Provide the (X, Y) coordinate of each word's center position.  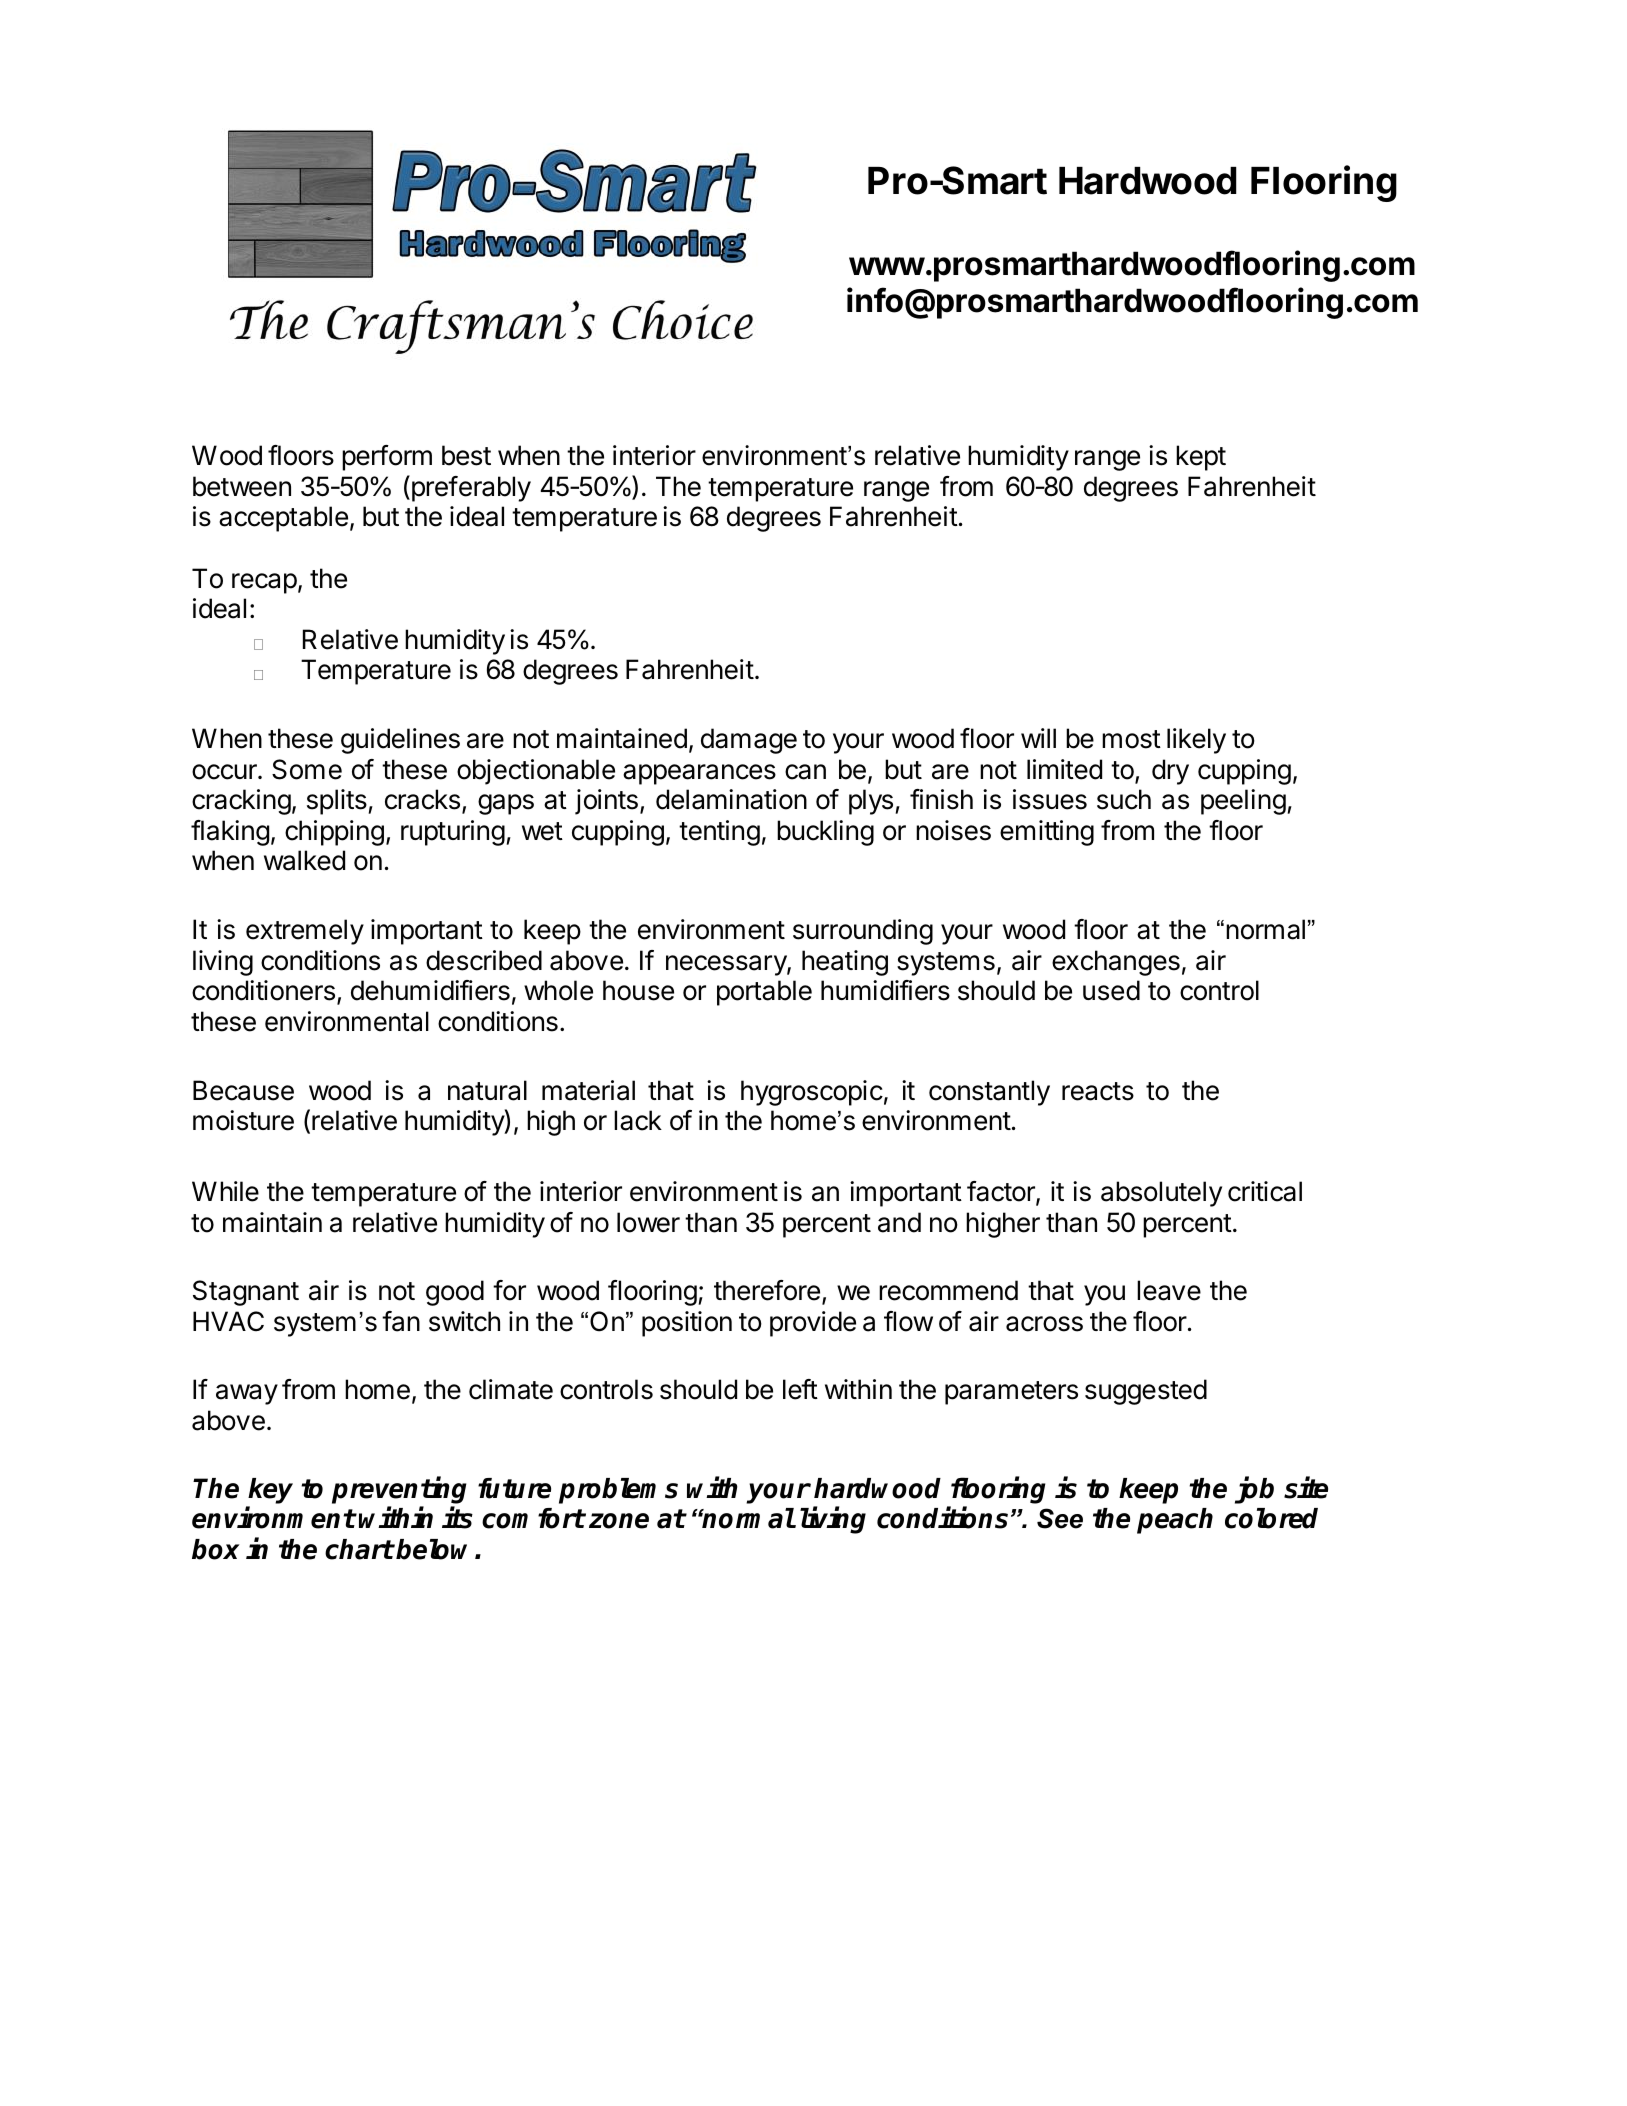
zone (619, 1521)
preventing (399, 1492)
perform (387, 458)
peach (1175, 1521)
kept (1201, 458)
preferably (470, 488)
